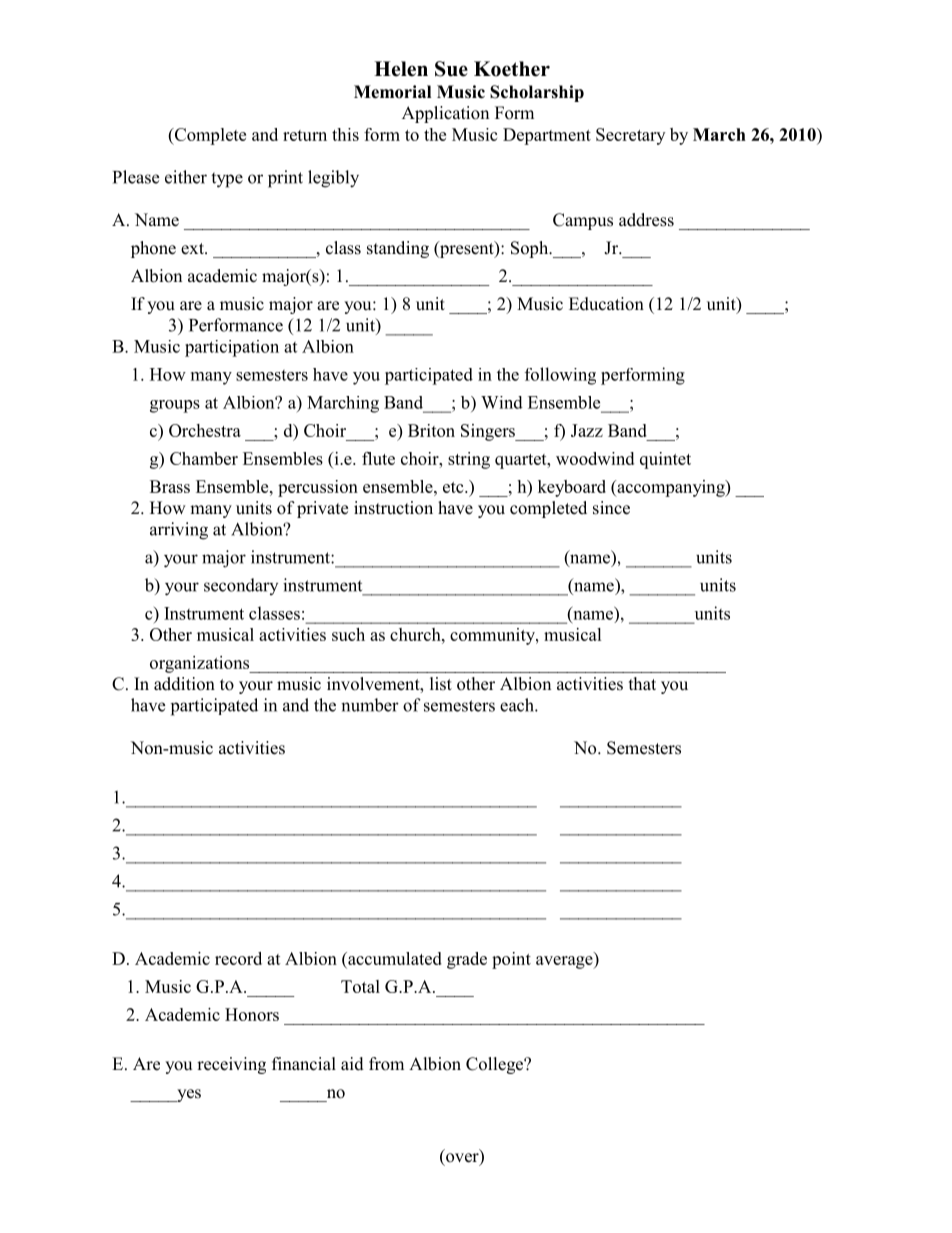 The image size is (952, 1233). I want to click on Memorial, so click(392, 92).
